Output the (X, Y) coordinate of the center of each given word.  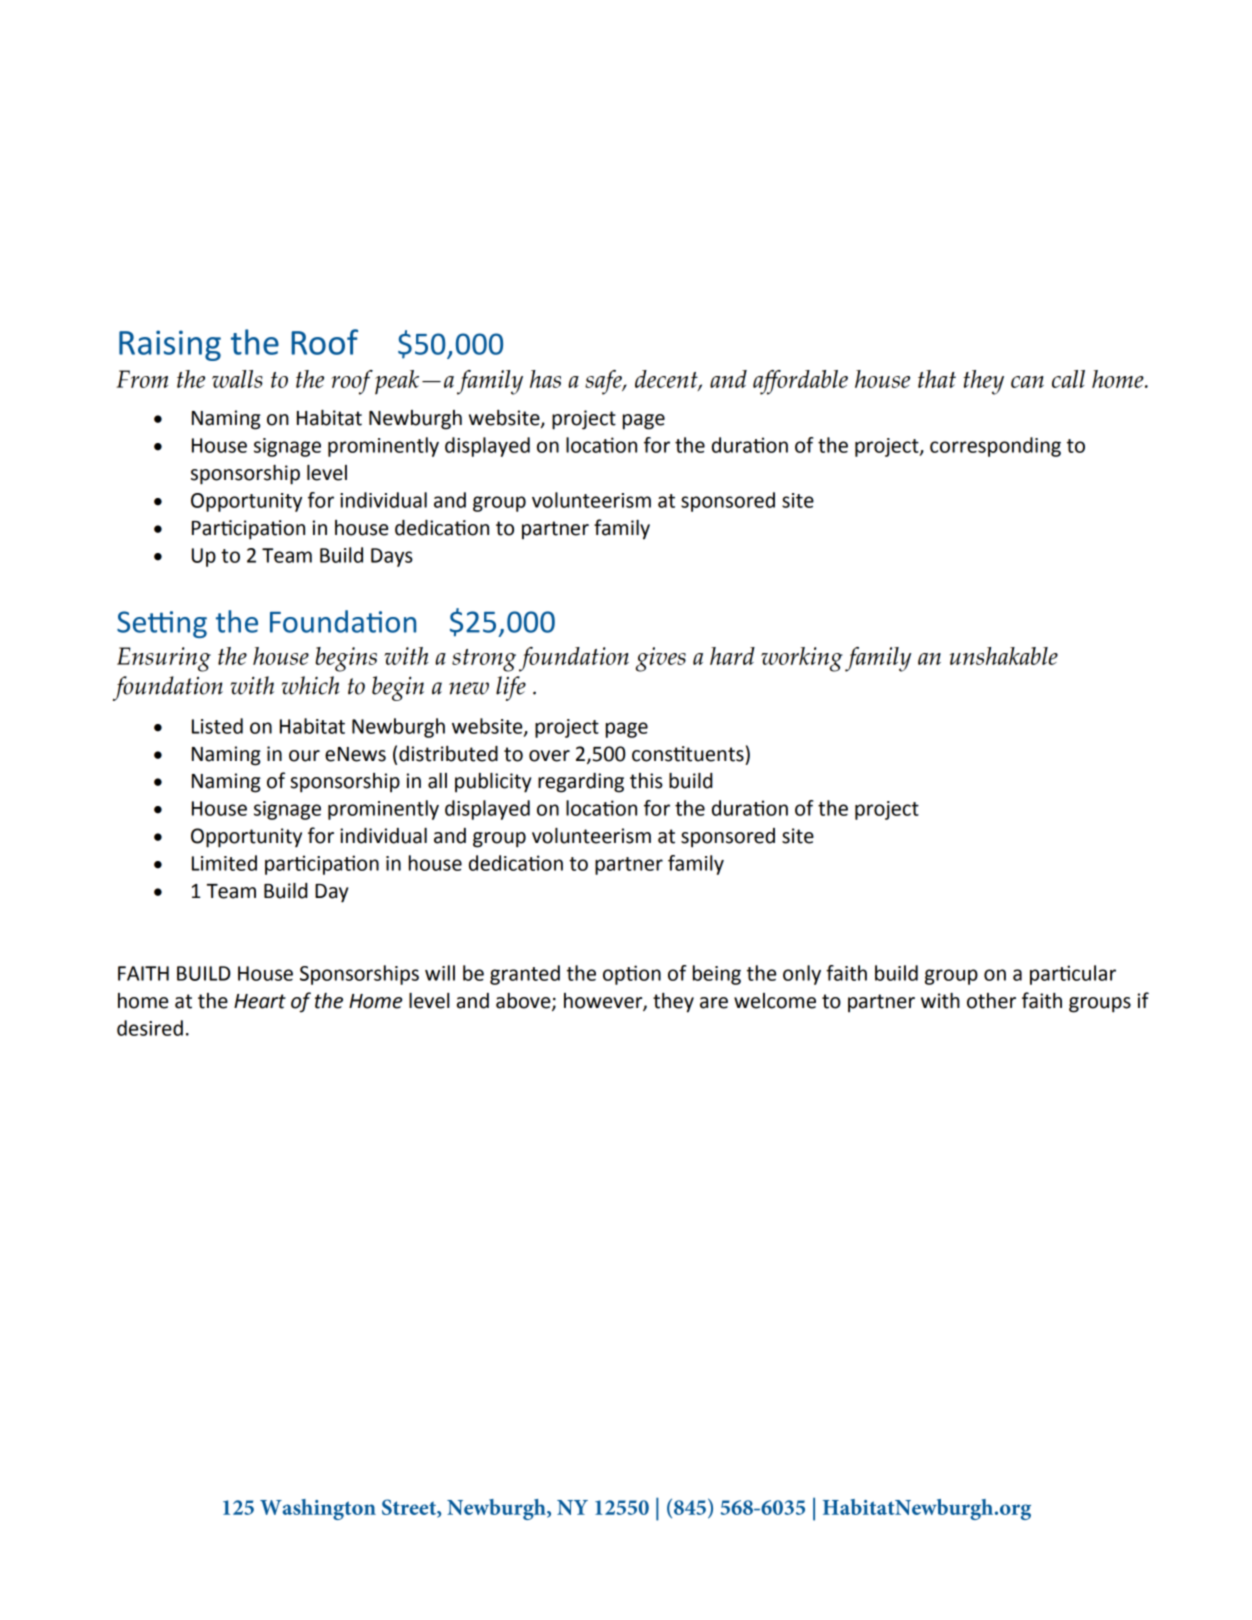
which (310, 685)
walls (237, 379)
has (545, 379)
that (937, 379)
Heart (260, 1001)
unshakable (1004, 656)
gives (661, 659)
